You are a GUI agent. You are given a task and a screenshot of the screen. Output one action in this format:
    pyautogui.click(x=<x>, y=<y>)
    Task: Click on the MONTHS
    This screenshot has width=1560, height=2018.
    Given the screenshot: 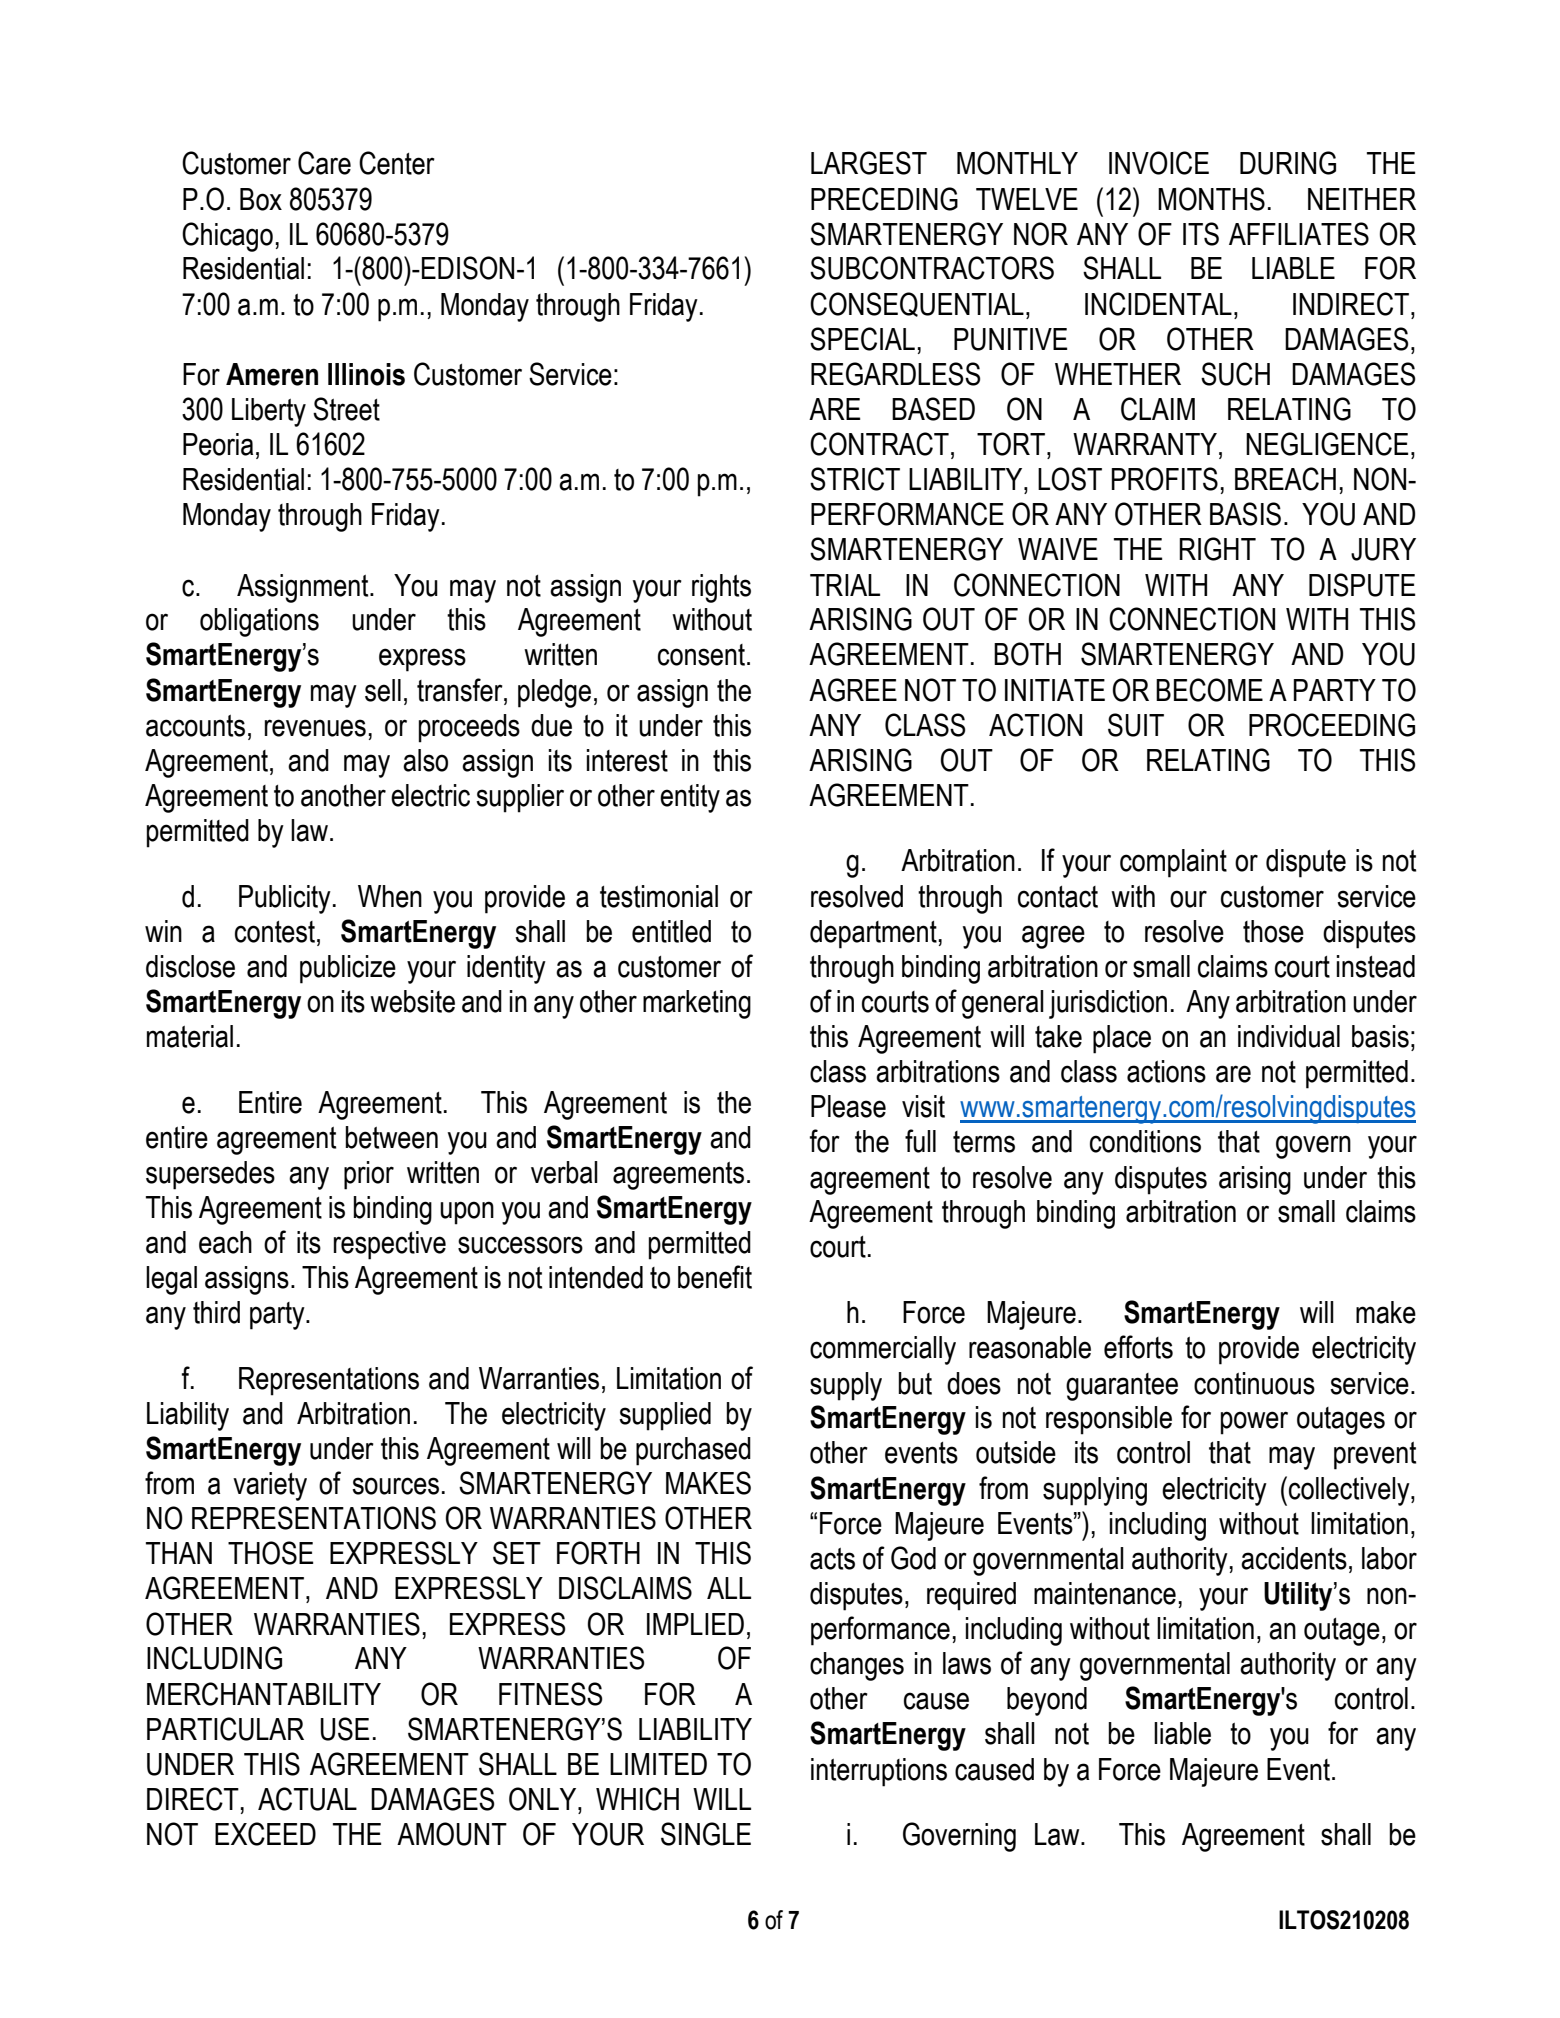 What is the action you would take?
    pyautogui.click(x=1211, y=199)
